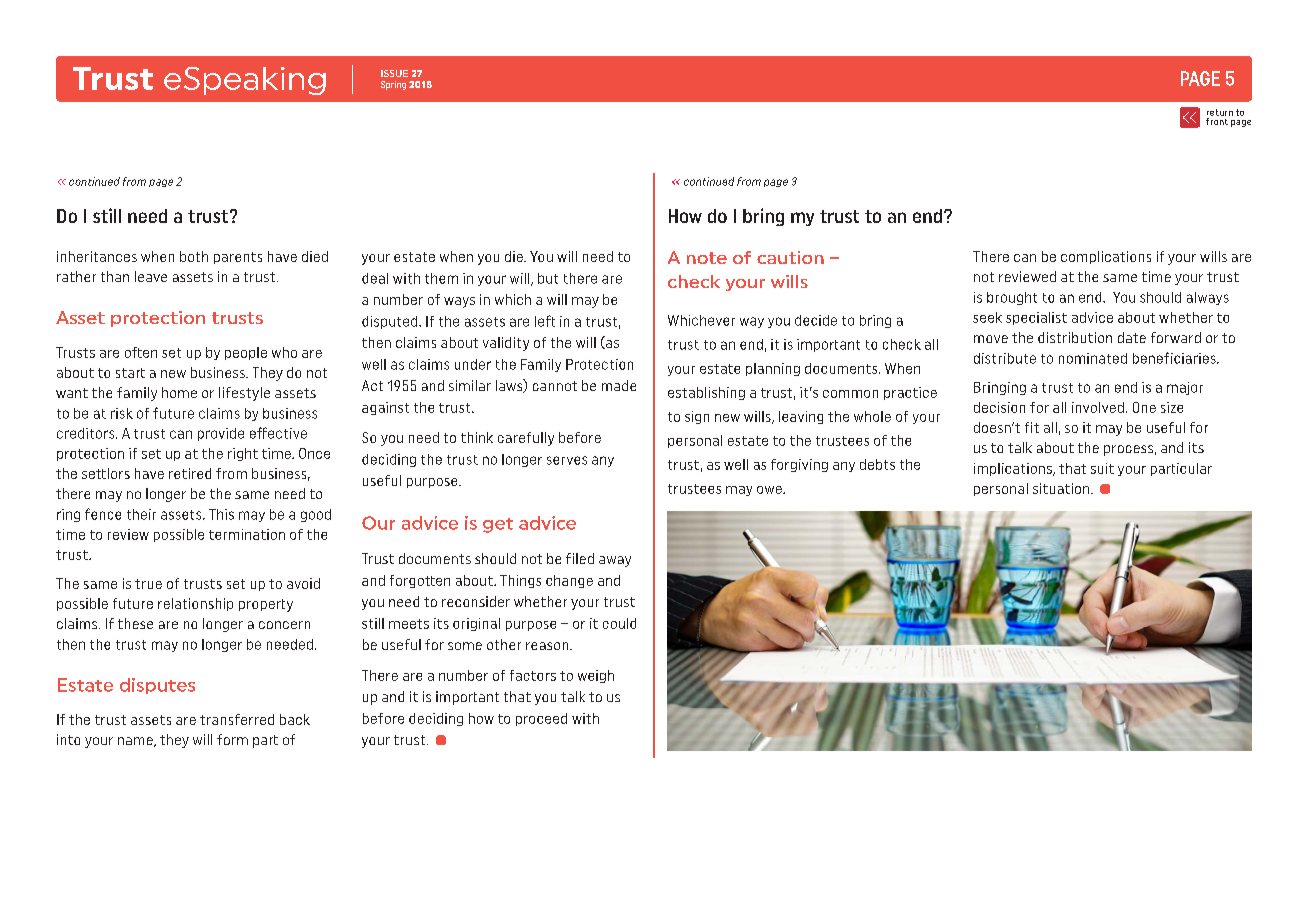 The height and width of the page is (924, 1308). What do you see at coordinates (1220, 112) in the page?
I see `return` at bounding box center [1220, 112].
